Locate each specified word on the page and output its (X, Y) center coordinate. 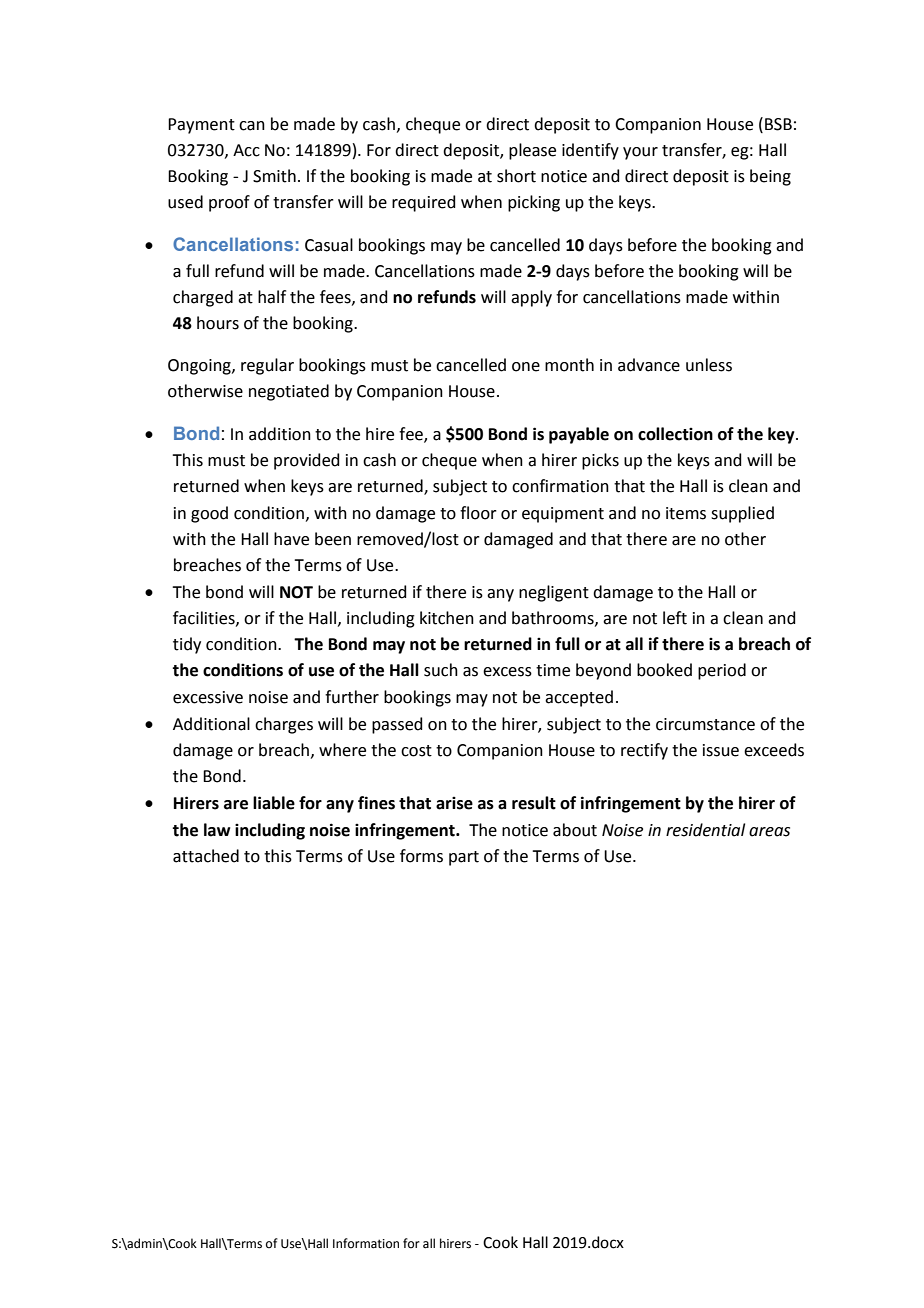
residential (705, 830)
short (516, 176)
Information (366, 1243)
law (217, 830)
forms (421, 856)
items (686, 513)
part (464, 858)
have (291, 539)
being (770, 177)
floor (478, 513)
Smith (274, 176)
